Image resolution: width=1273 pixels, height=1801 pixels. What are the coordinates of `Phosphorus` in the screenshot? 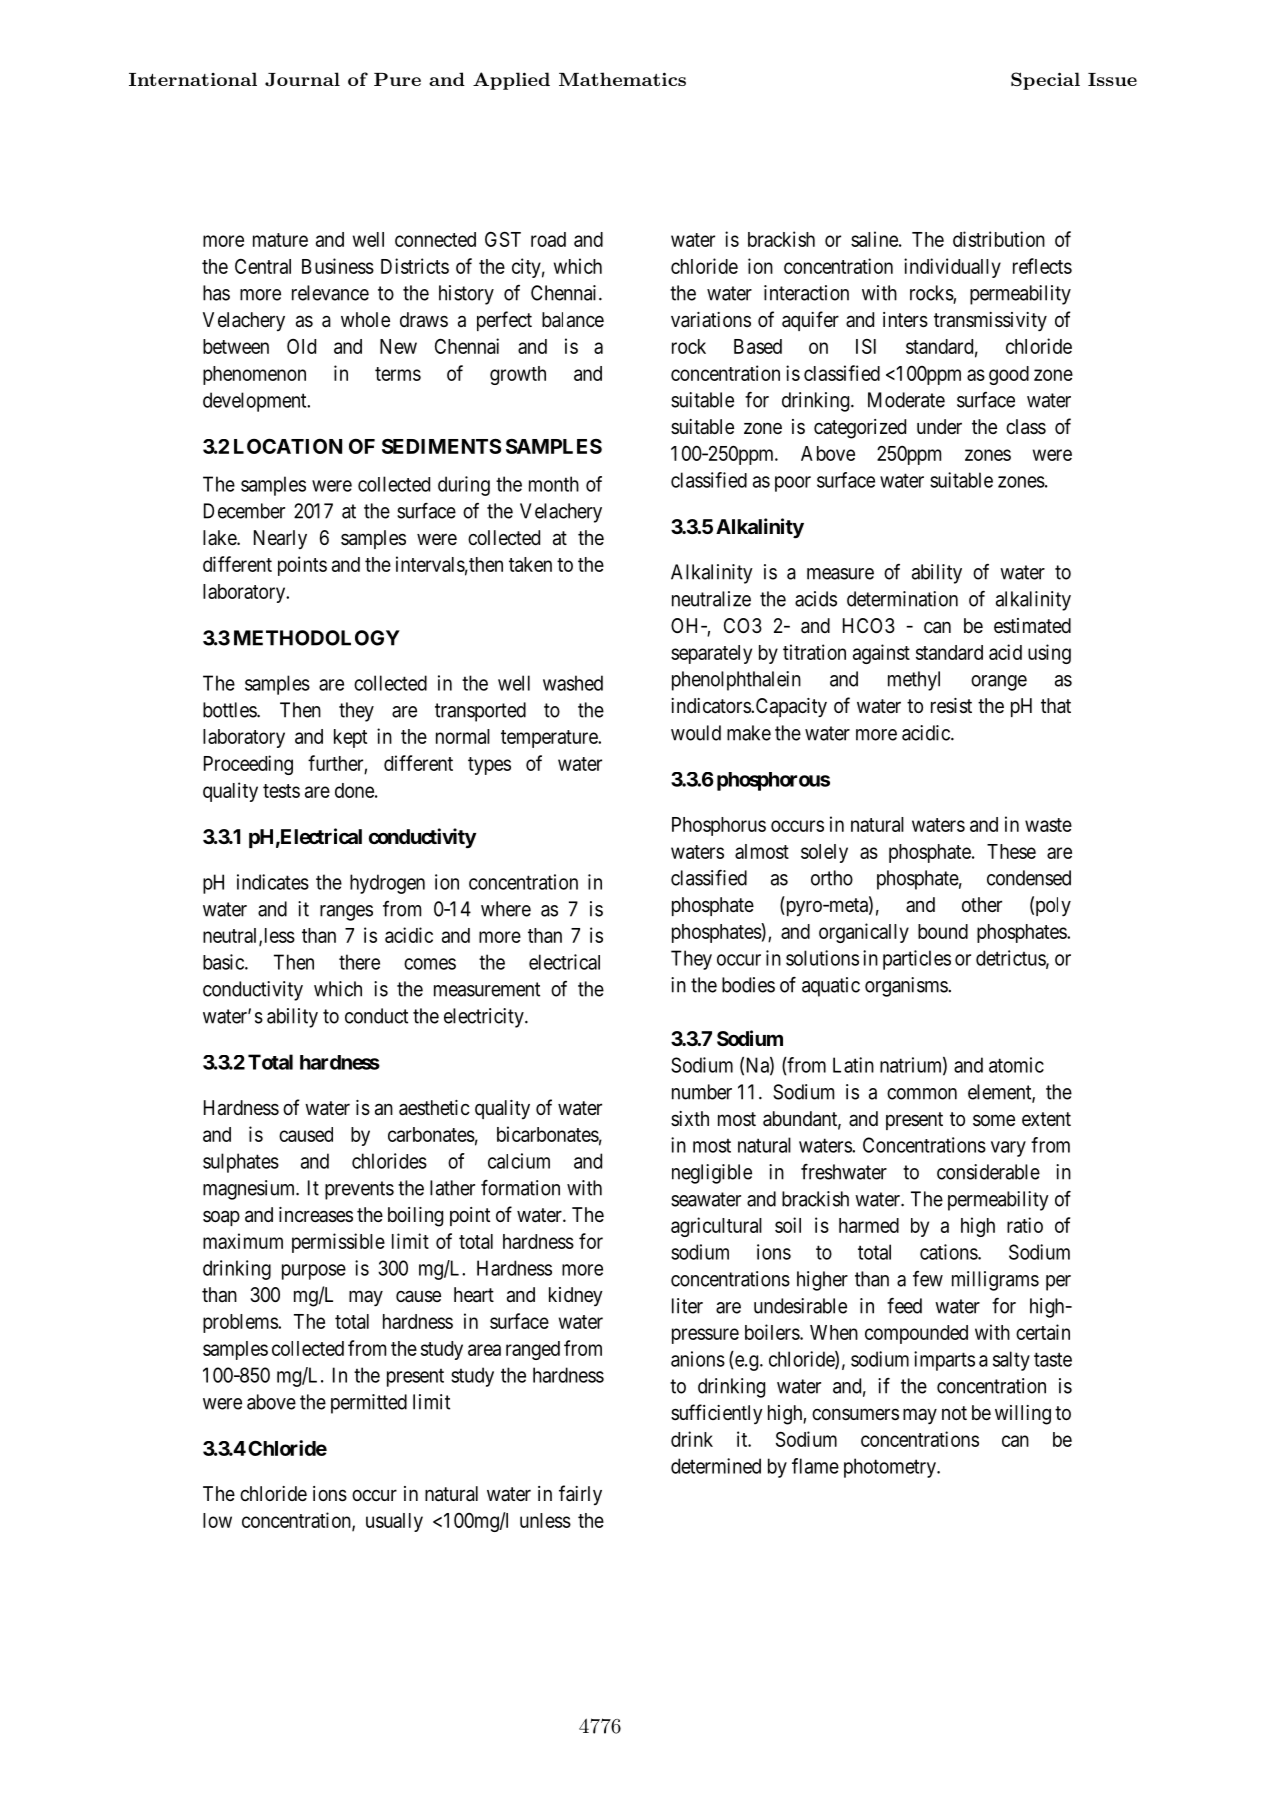 It's located at (719, 826).
